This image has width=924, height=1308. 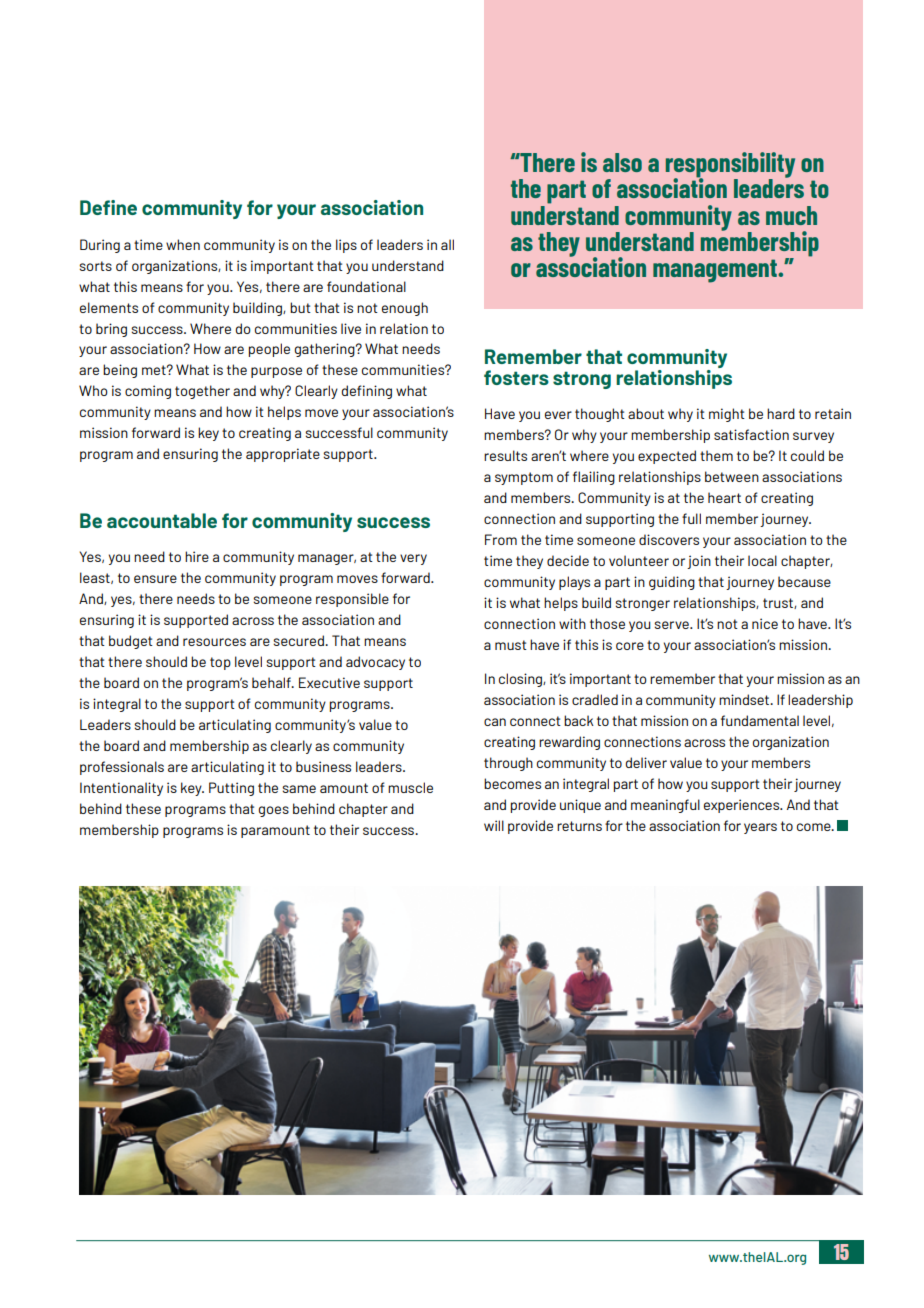 I want to click on Define, so click(x=108, y=207).
